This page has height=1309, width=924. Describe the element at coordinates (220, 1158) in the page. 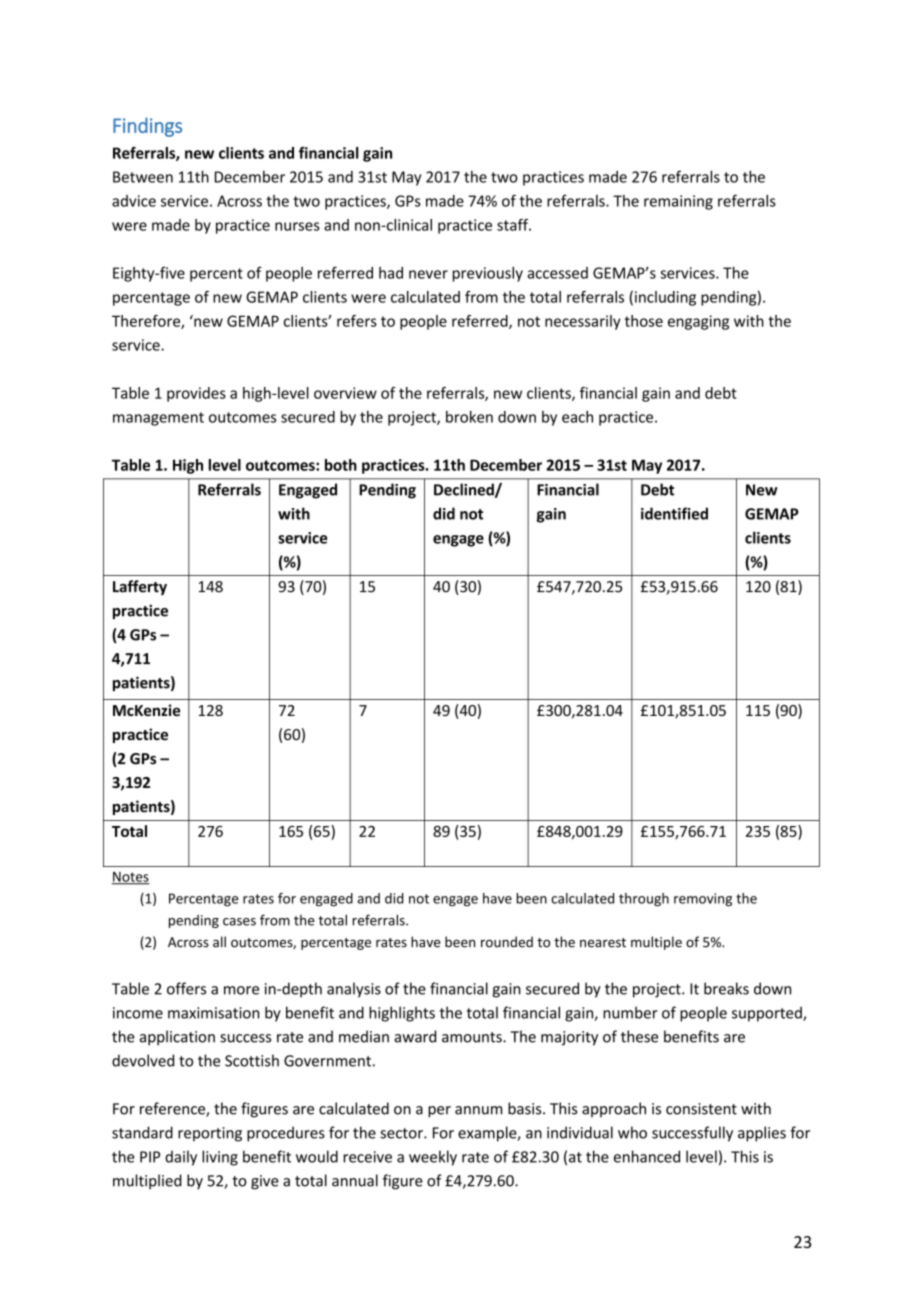

I see `living` at that location.
